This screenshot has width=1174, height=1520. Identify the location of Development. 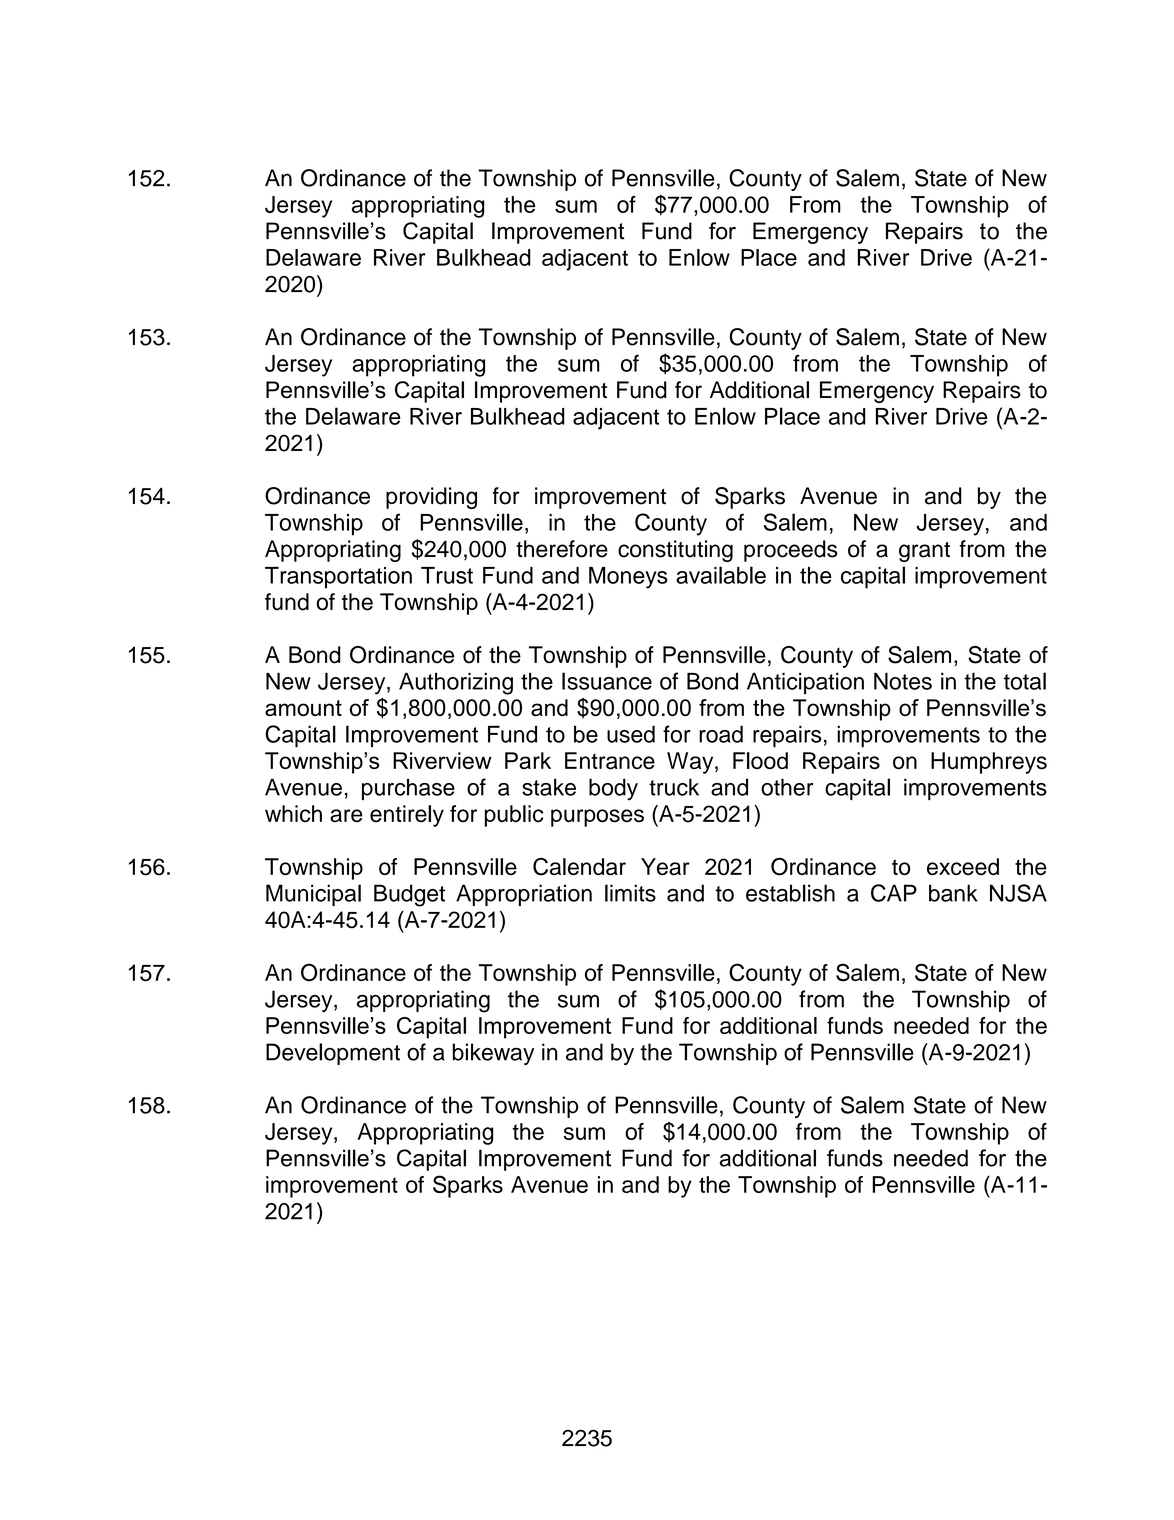
(333, 1054).
